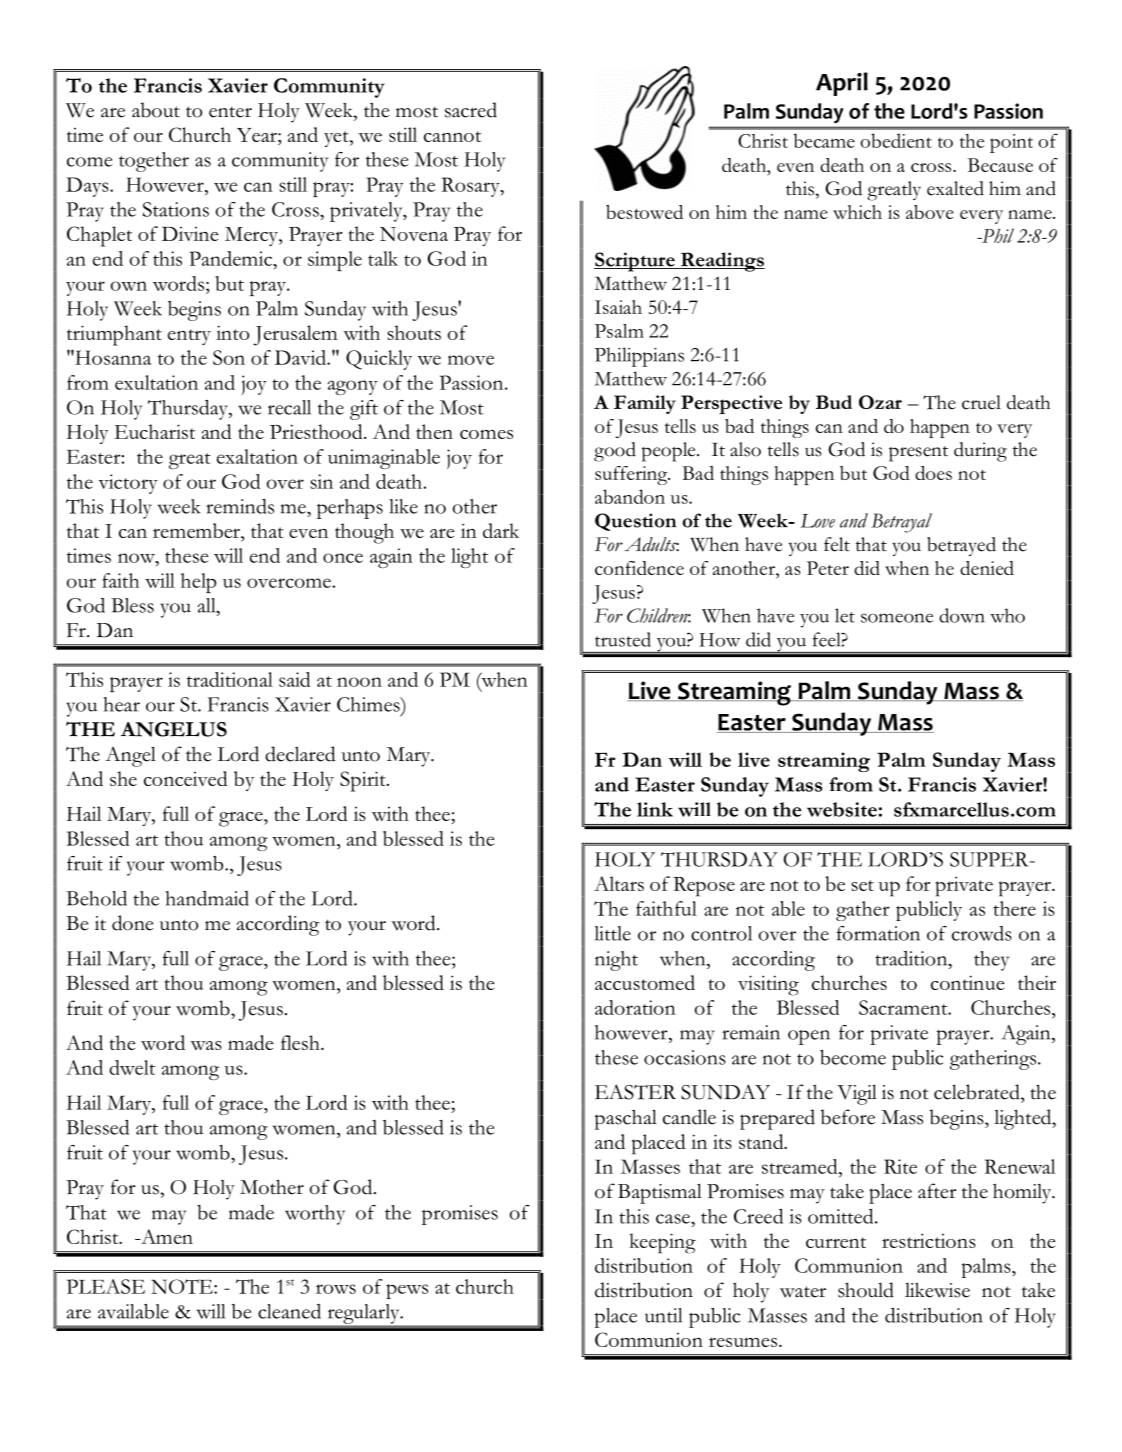  I want to click on NOTE, so click(183, 1286).
